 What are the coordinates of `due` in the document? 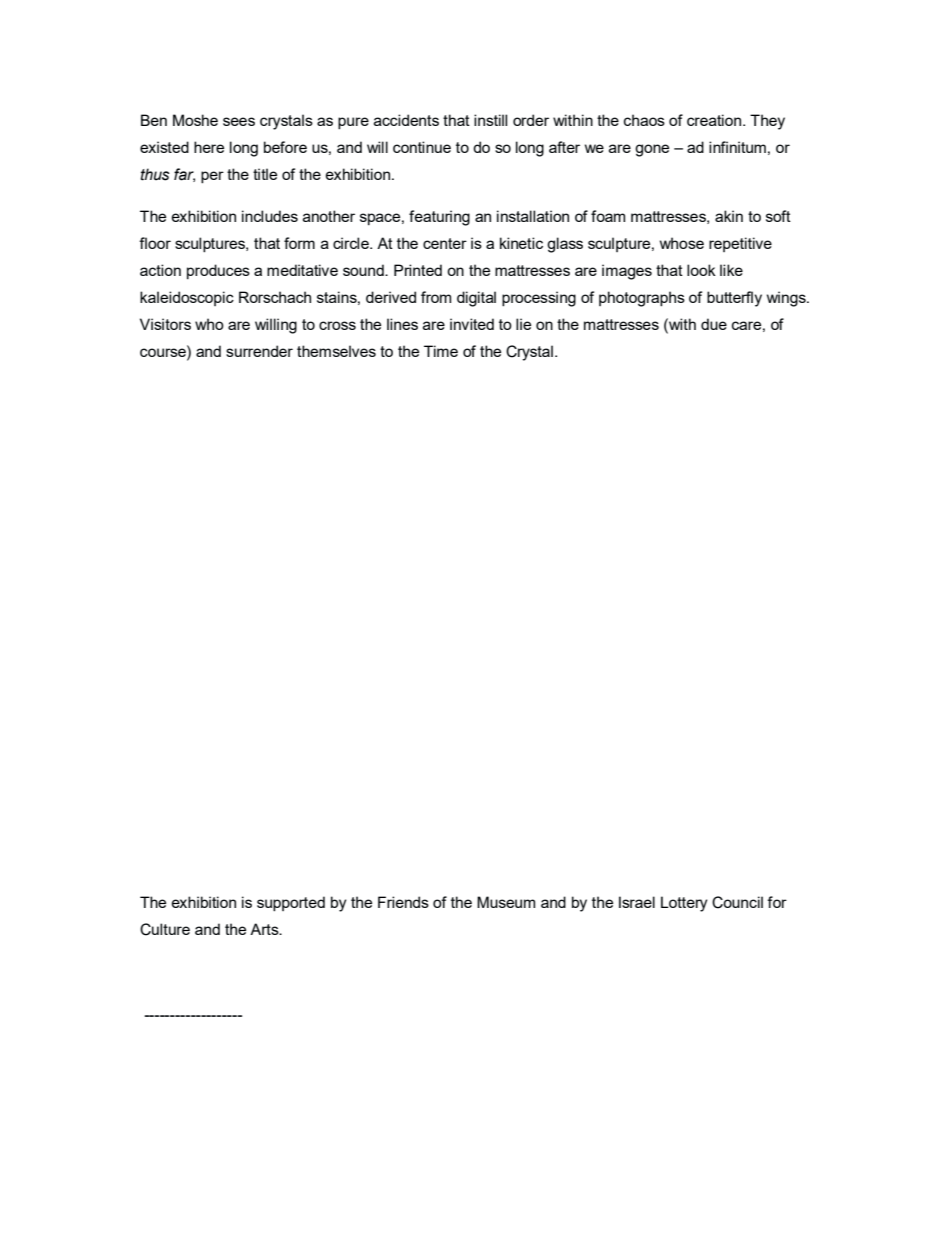 It's located at (714, 324).
